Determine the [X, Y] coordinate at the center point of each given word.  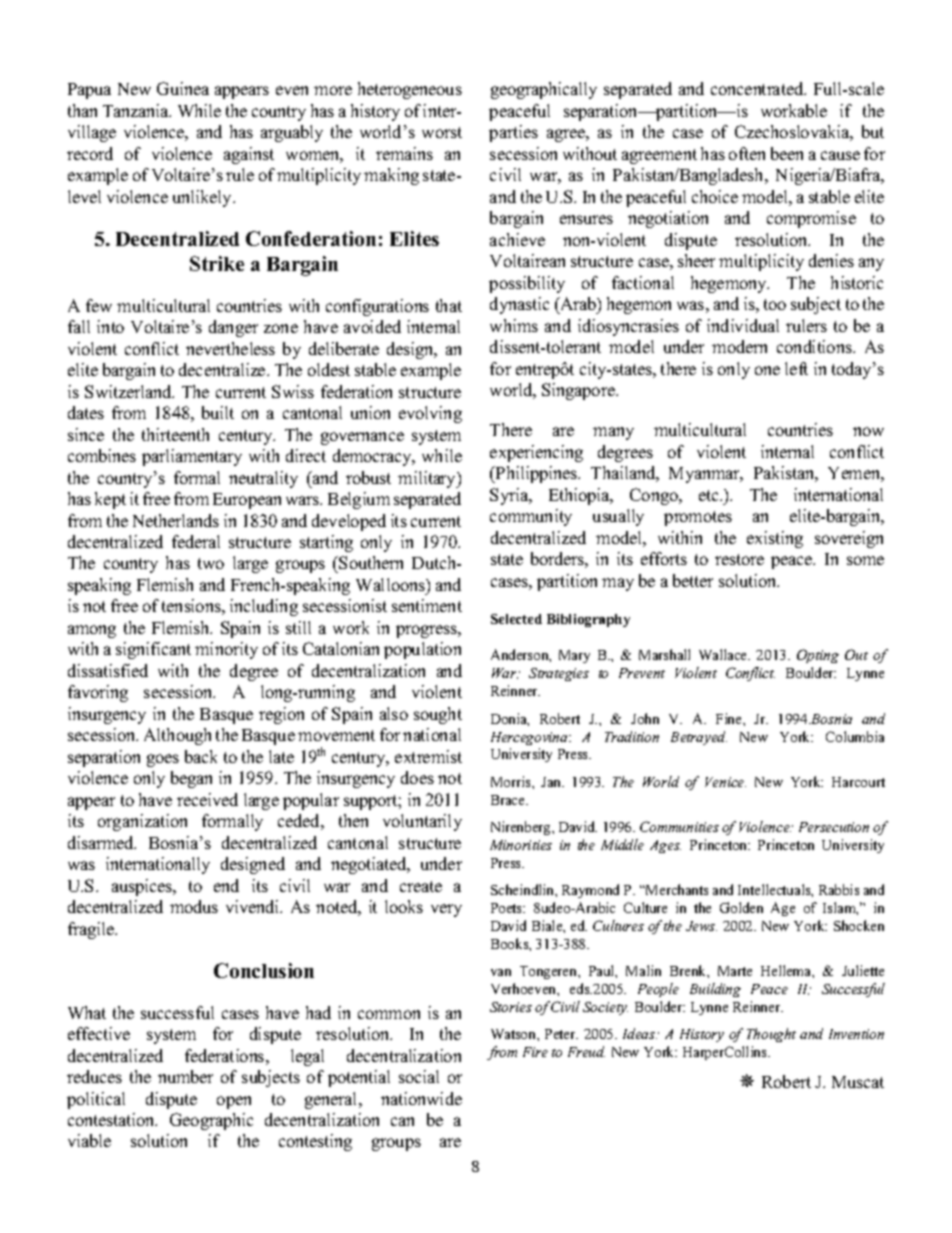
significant [153, 650]
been [787, 153]
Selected [516, 619]
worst [442, 132]
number [185, 1076]
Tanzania [137, 110]
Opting [818, 656]
